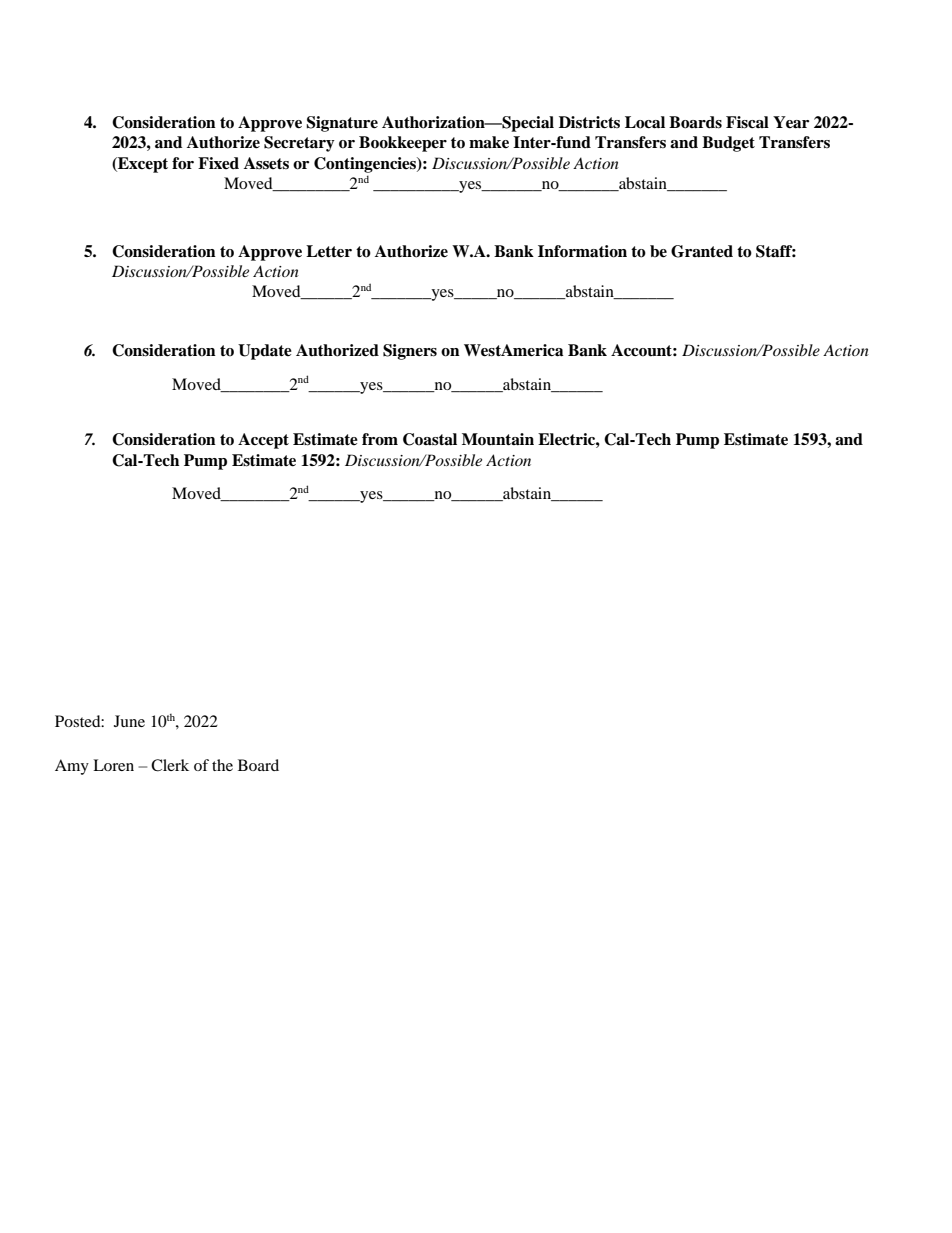 The image size is (952, 1233). Describe the element at coordinates (380, 439) in the screenshot. I see `from` at that location.
